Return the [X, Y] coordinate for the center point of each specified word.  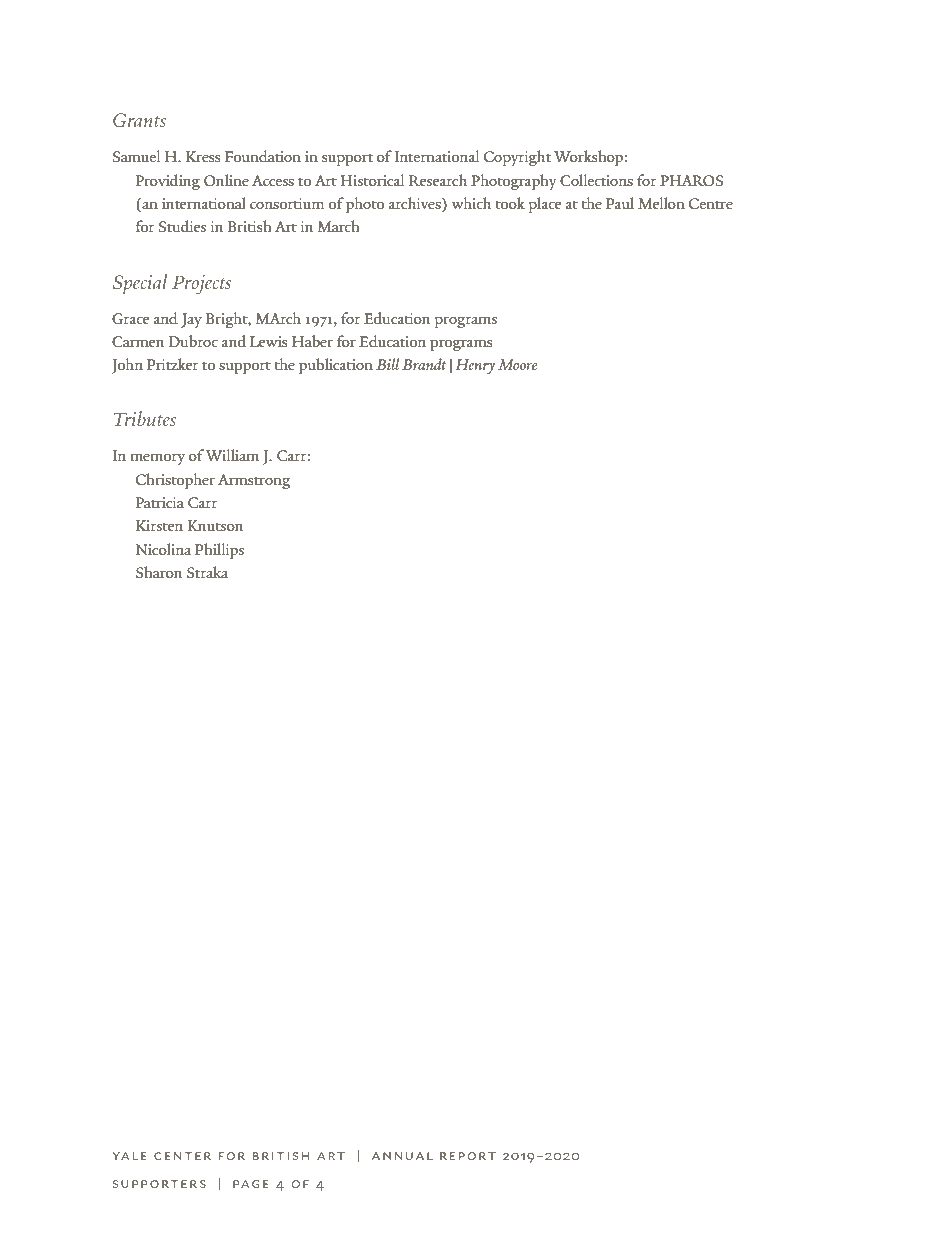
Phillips [219, 551]
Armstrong [254, 481]
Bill [387, 364]
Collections [596, 180]
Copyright [517, 158]
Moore [518, 364]
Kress [203, 156]
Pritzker [173, 364]
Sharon [159, 572]
